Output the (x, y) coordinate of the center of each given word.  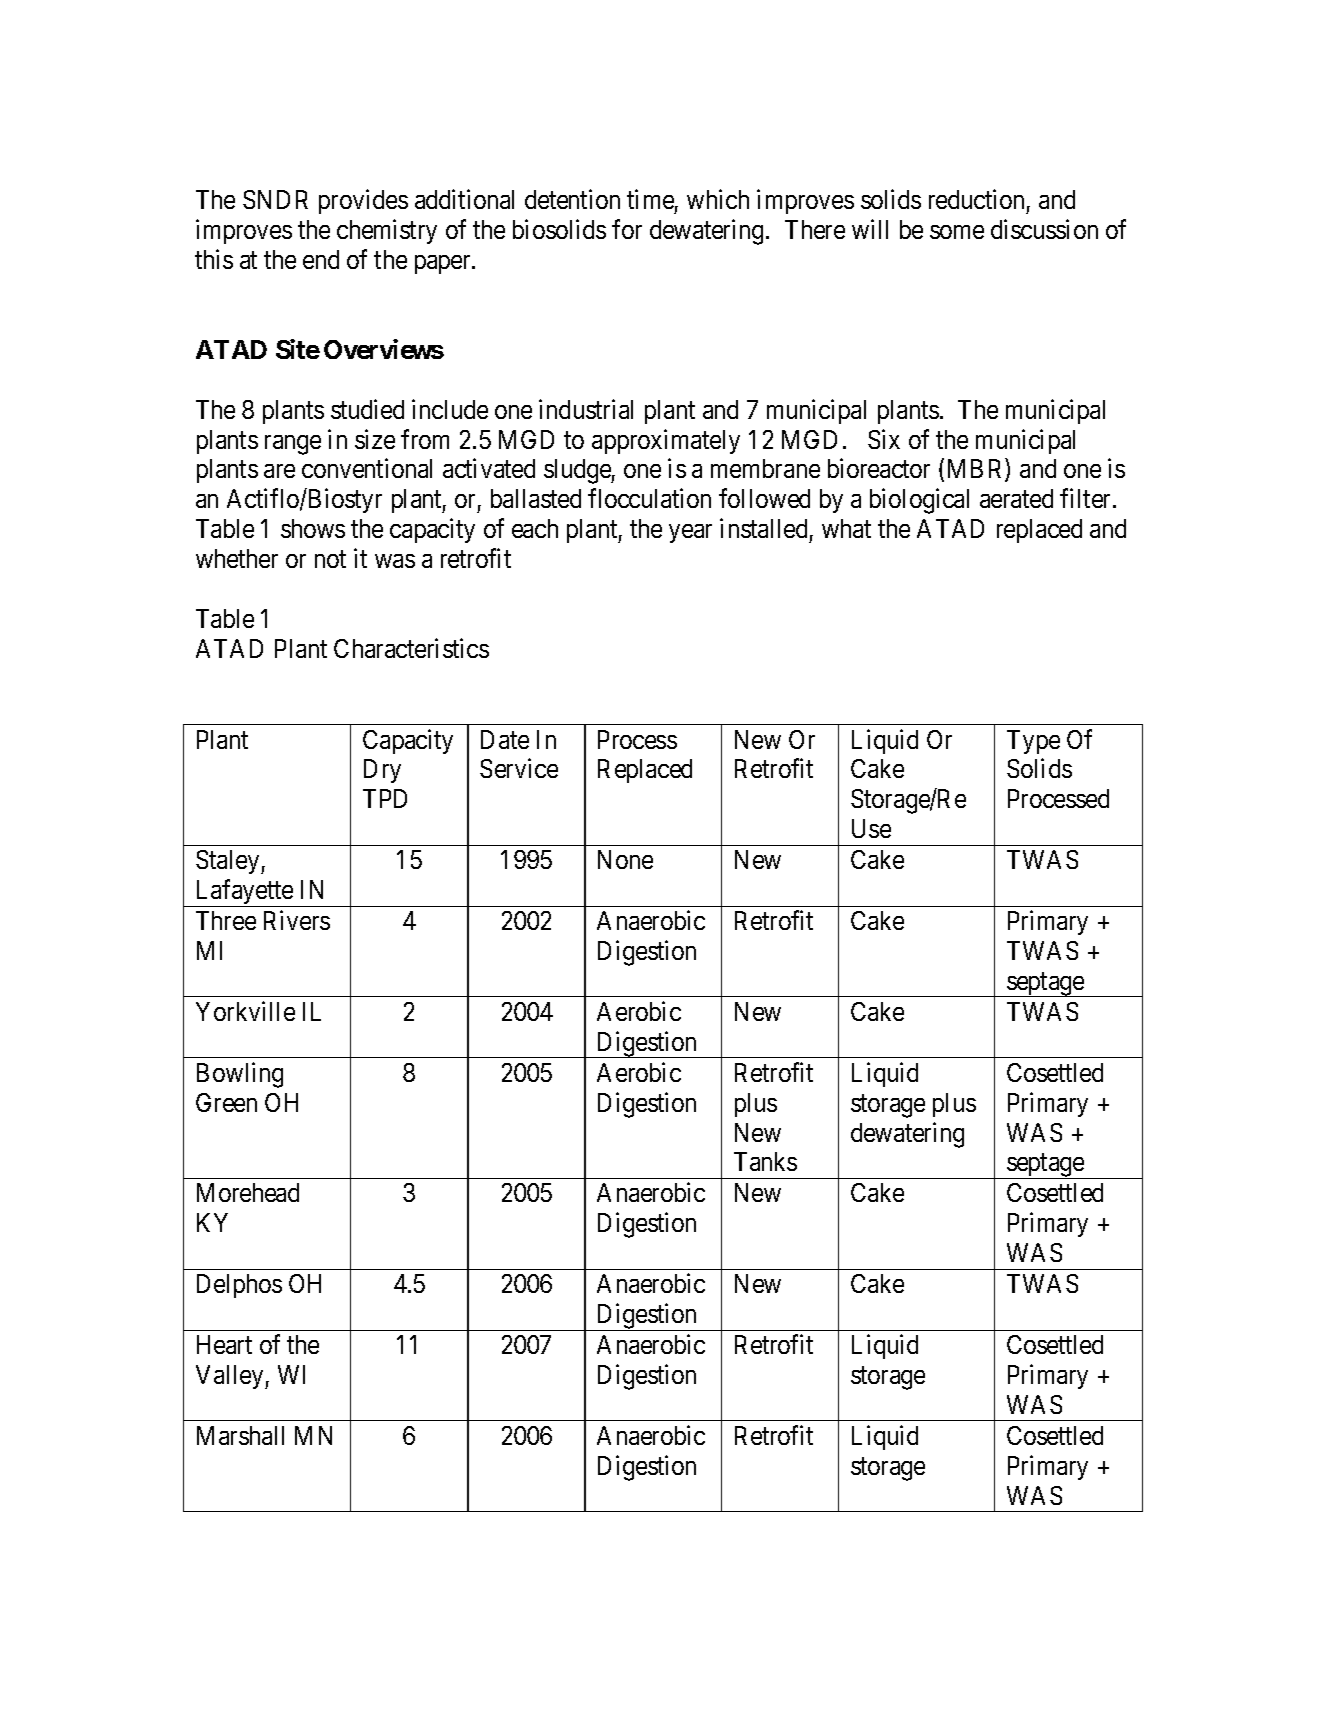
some (957, 232)
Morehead (248, 1192)
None (625, 859)
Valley (231, 1377)
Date (505, 739)
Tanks (765, 1161)
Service (519, 768)
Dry (382, 771)
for (627, 229)
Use (871, 828)
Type (1033, 742)
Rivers (297, 920)
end (321, 259)
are (279, 471)
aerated (1016, 498)
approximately (666, 441)
